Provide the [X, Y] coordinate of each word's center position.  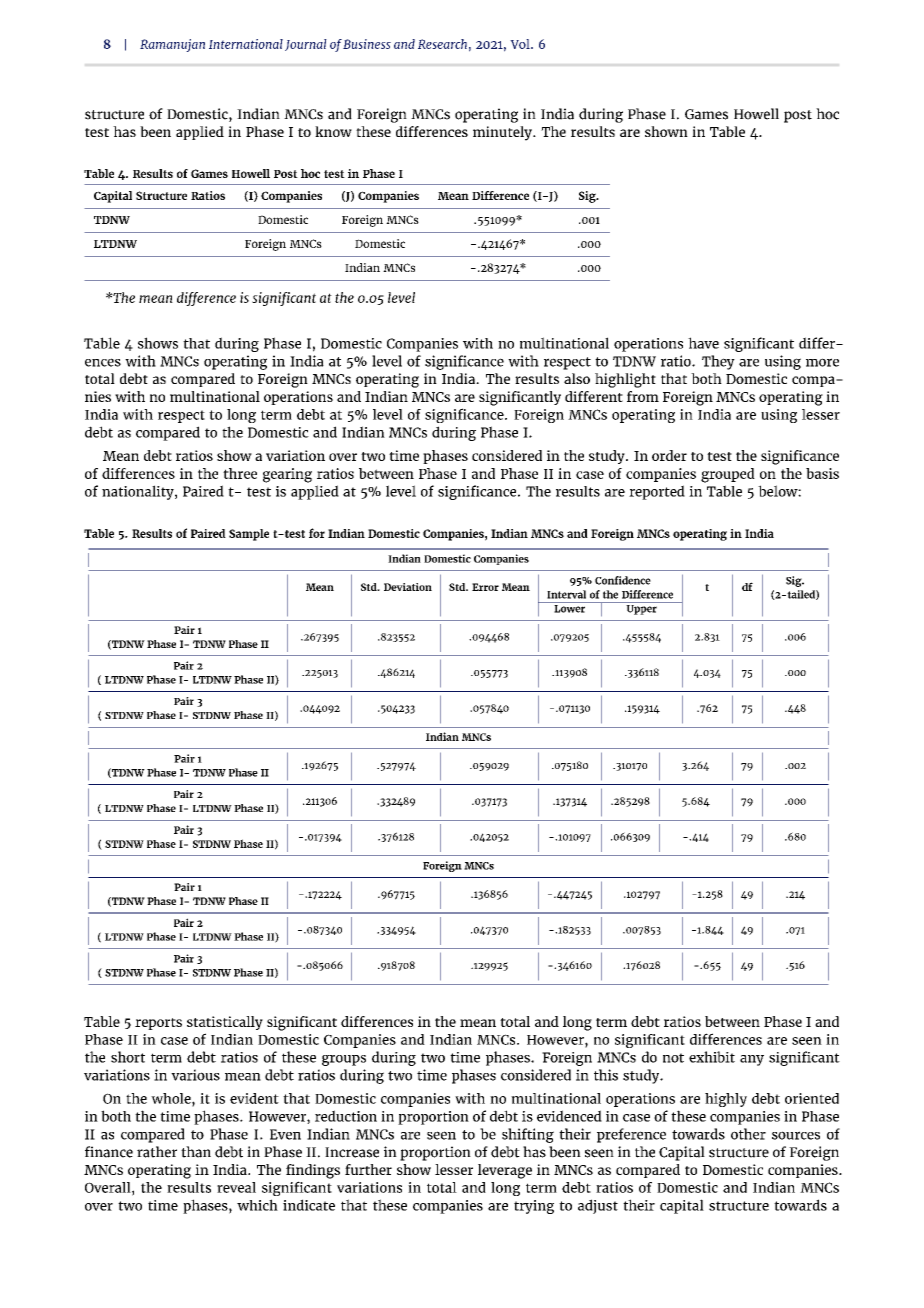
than [196, 1152]
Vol [521, 44]
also [577, 378]
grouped [728, 475]
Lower [570, 607]
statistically [225, 1023]
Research [442, 44]
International [246, 44]
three [240, 473]
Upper [641, 608]
